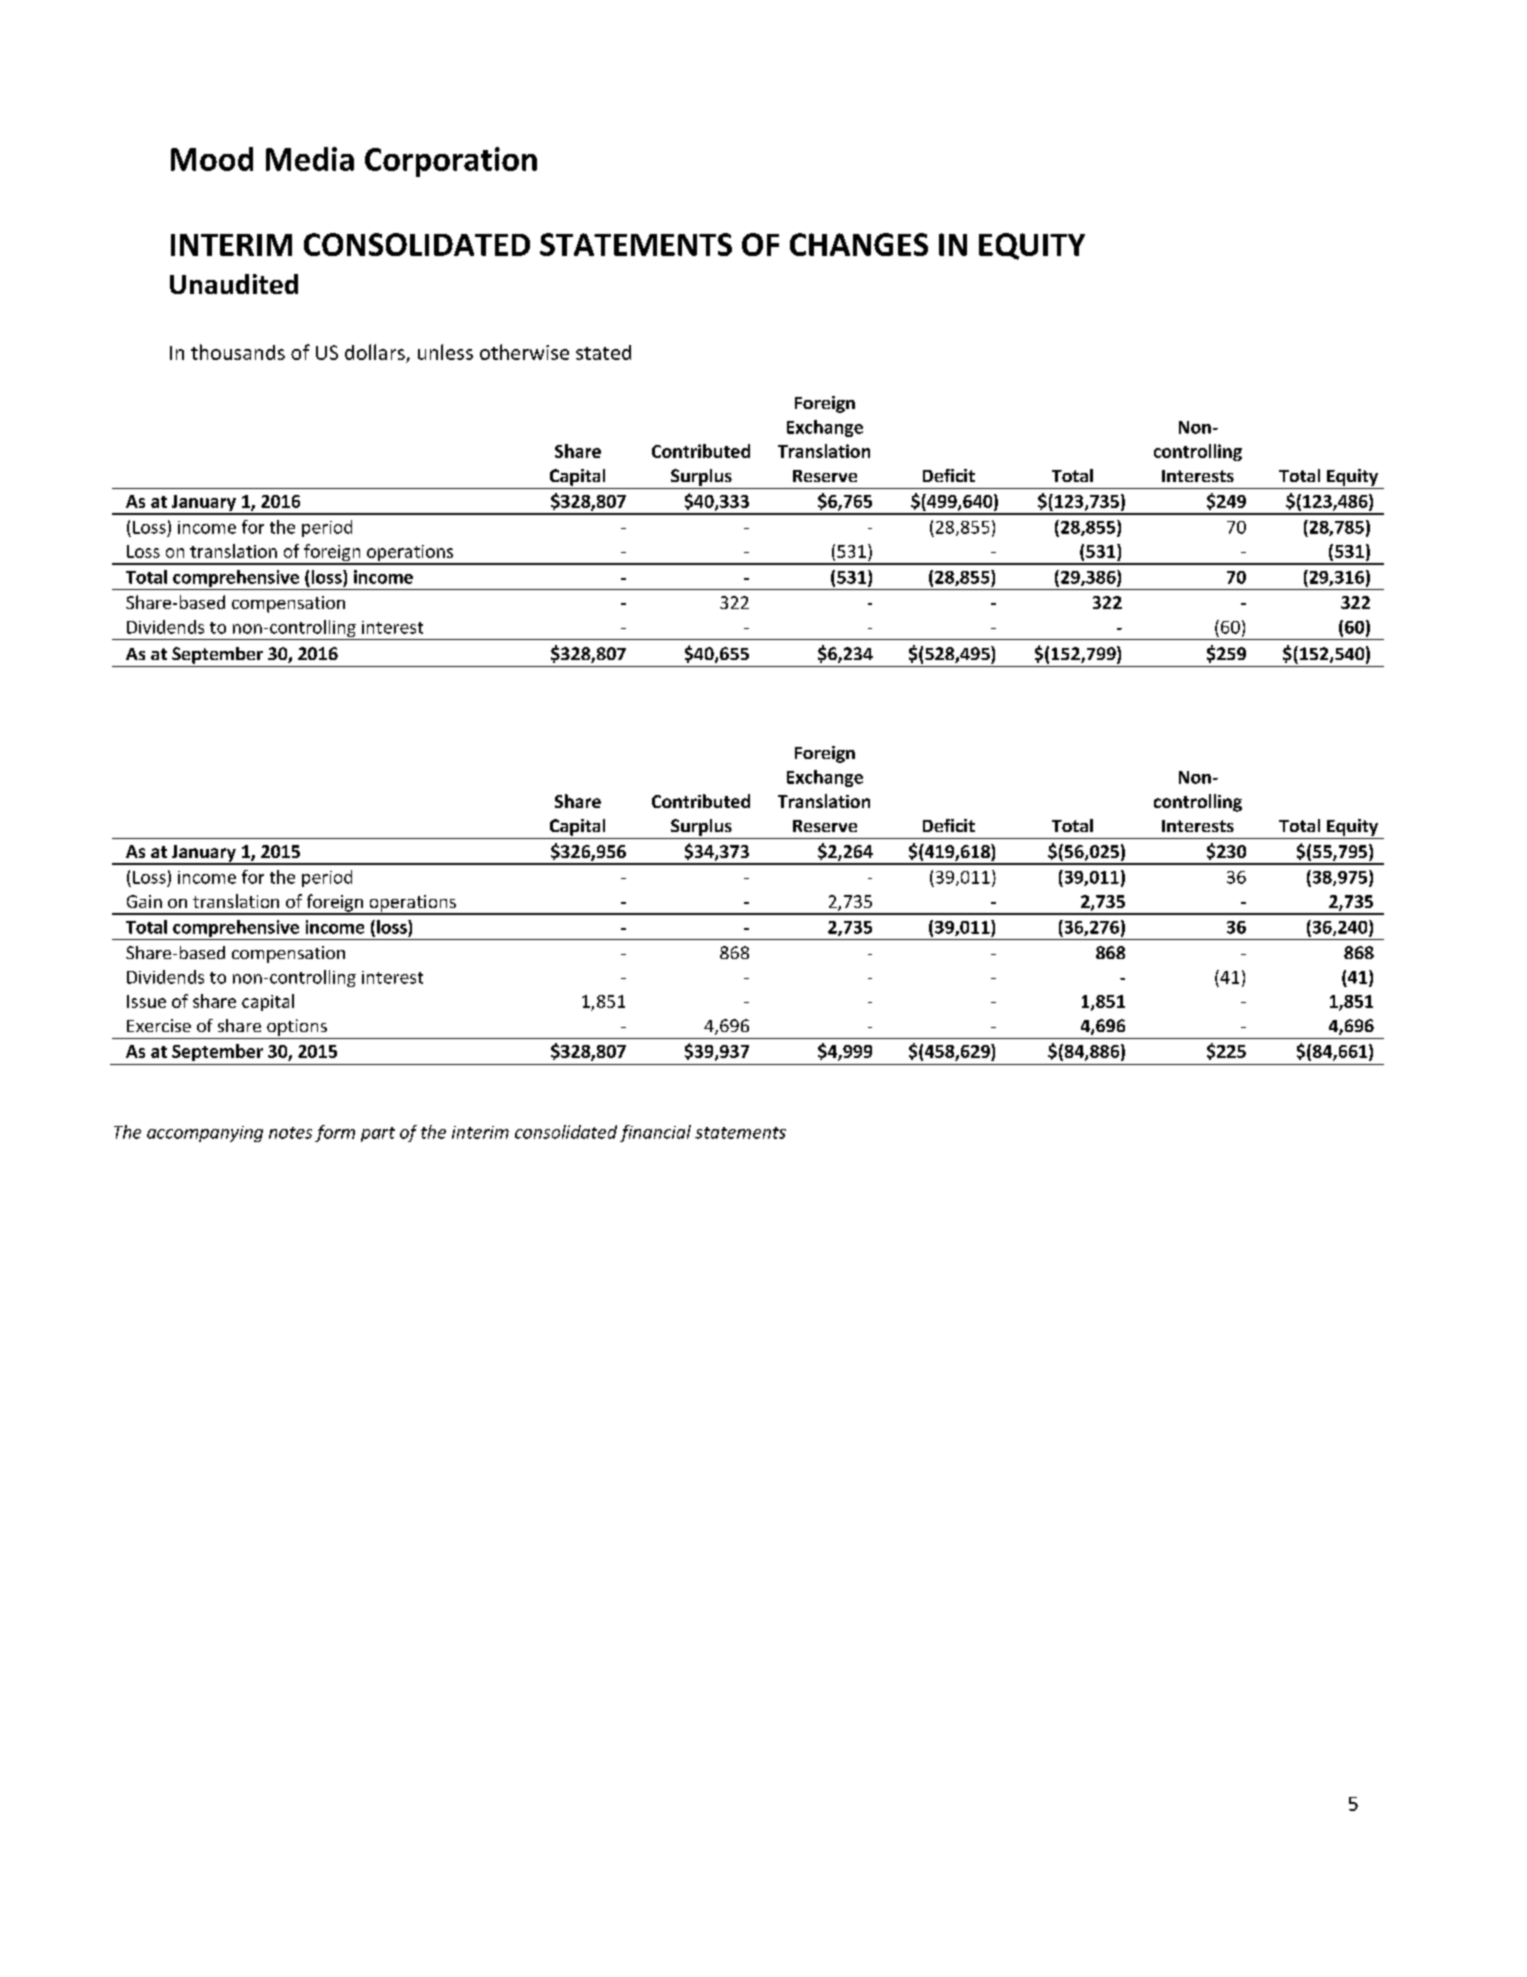  I want to click on thousands, so click(238, 352).
